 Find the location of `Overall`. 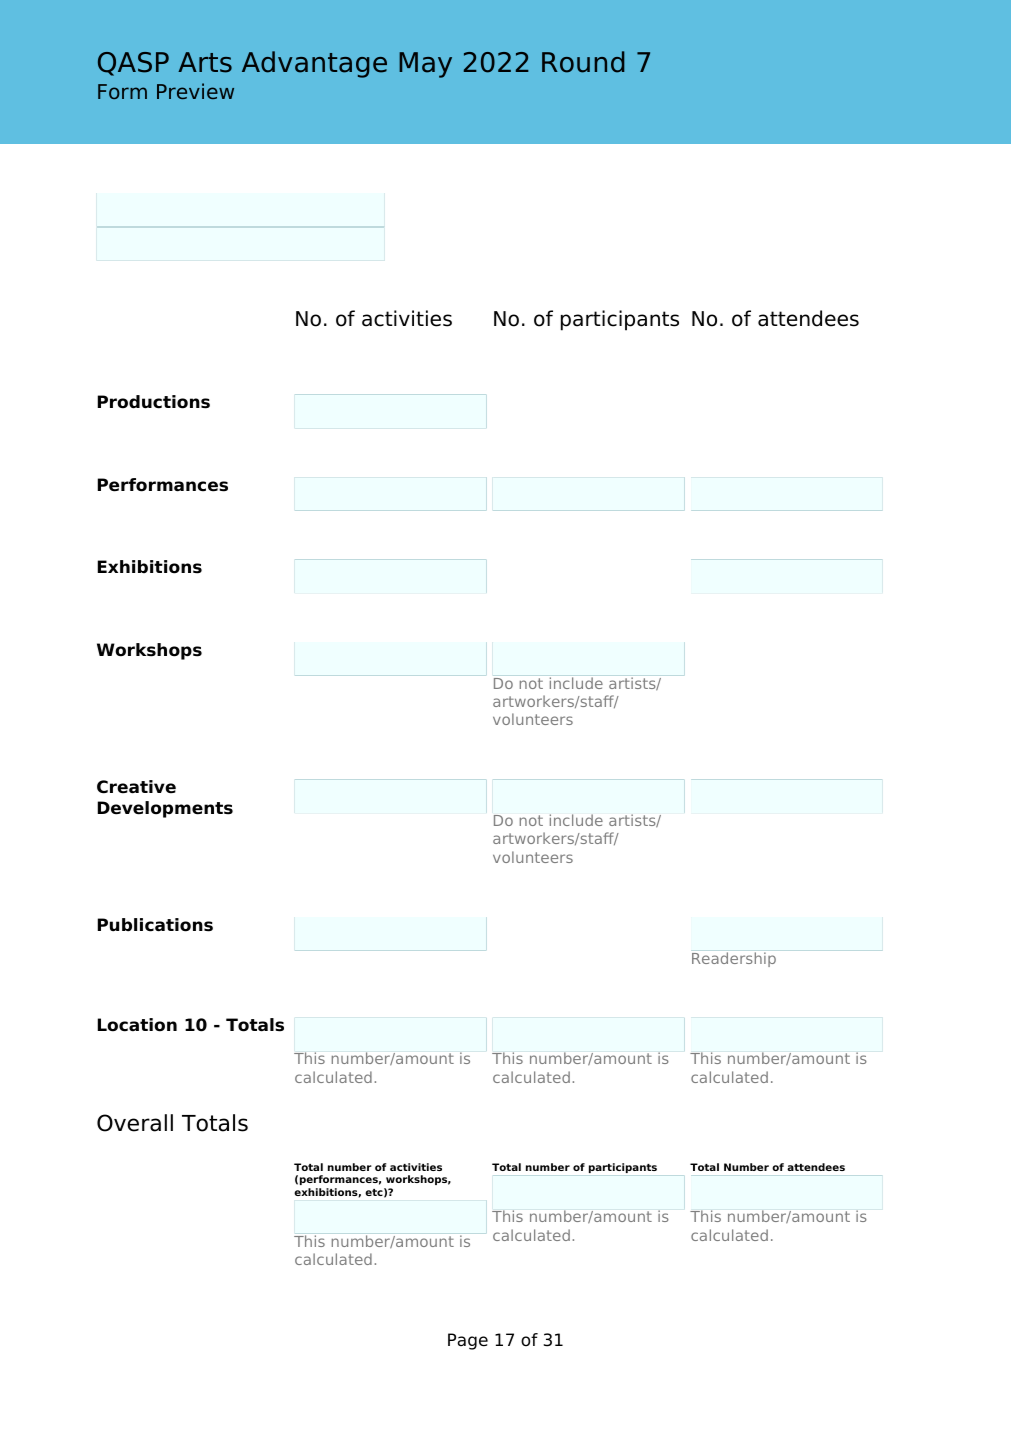

Overall is located at coordinates (135, 1123).
